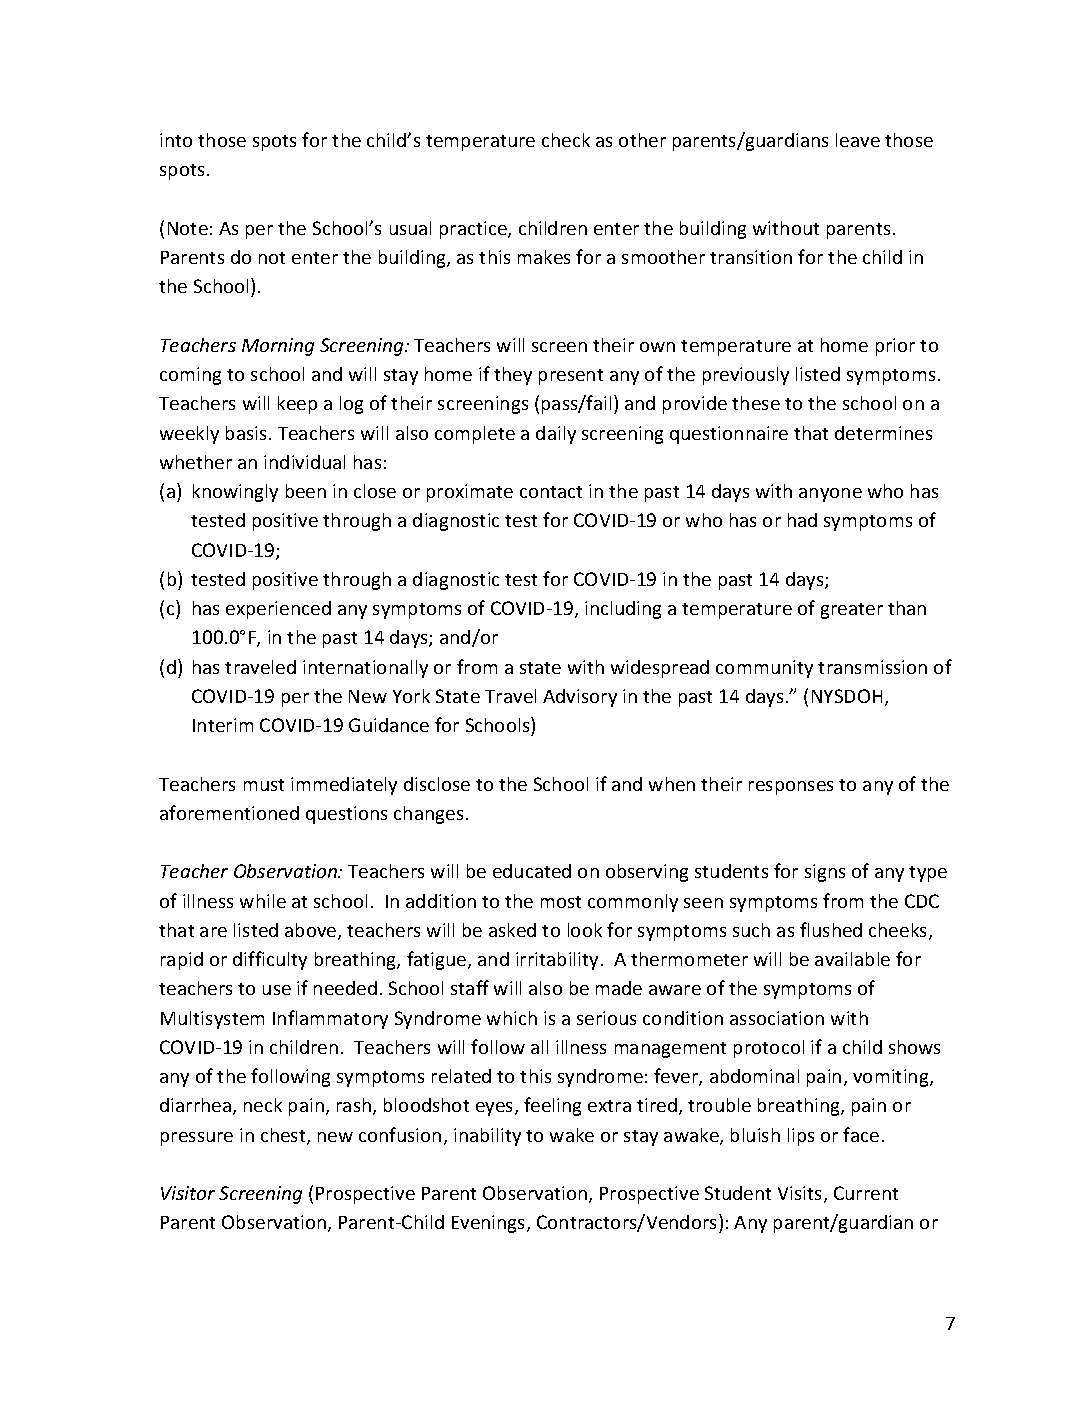  Describe the element at coordinates (488, 1224) in the screenshot. I see `Evenings` at that location.
